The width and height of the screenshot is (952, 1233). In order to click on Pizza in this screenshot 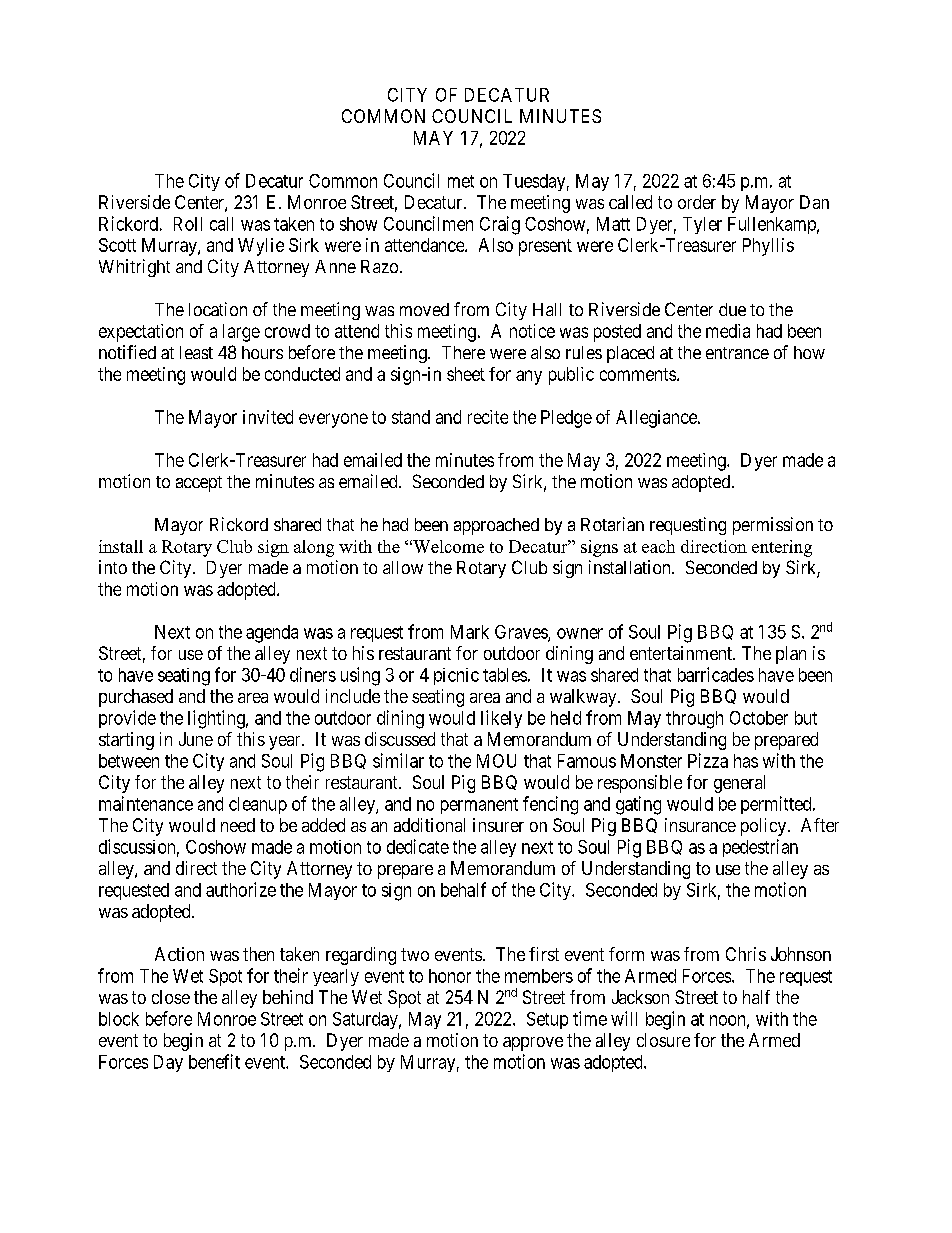, I will do `click(708, 760)`.
